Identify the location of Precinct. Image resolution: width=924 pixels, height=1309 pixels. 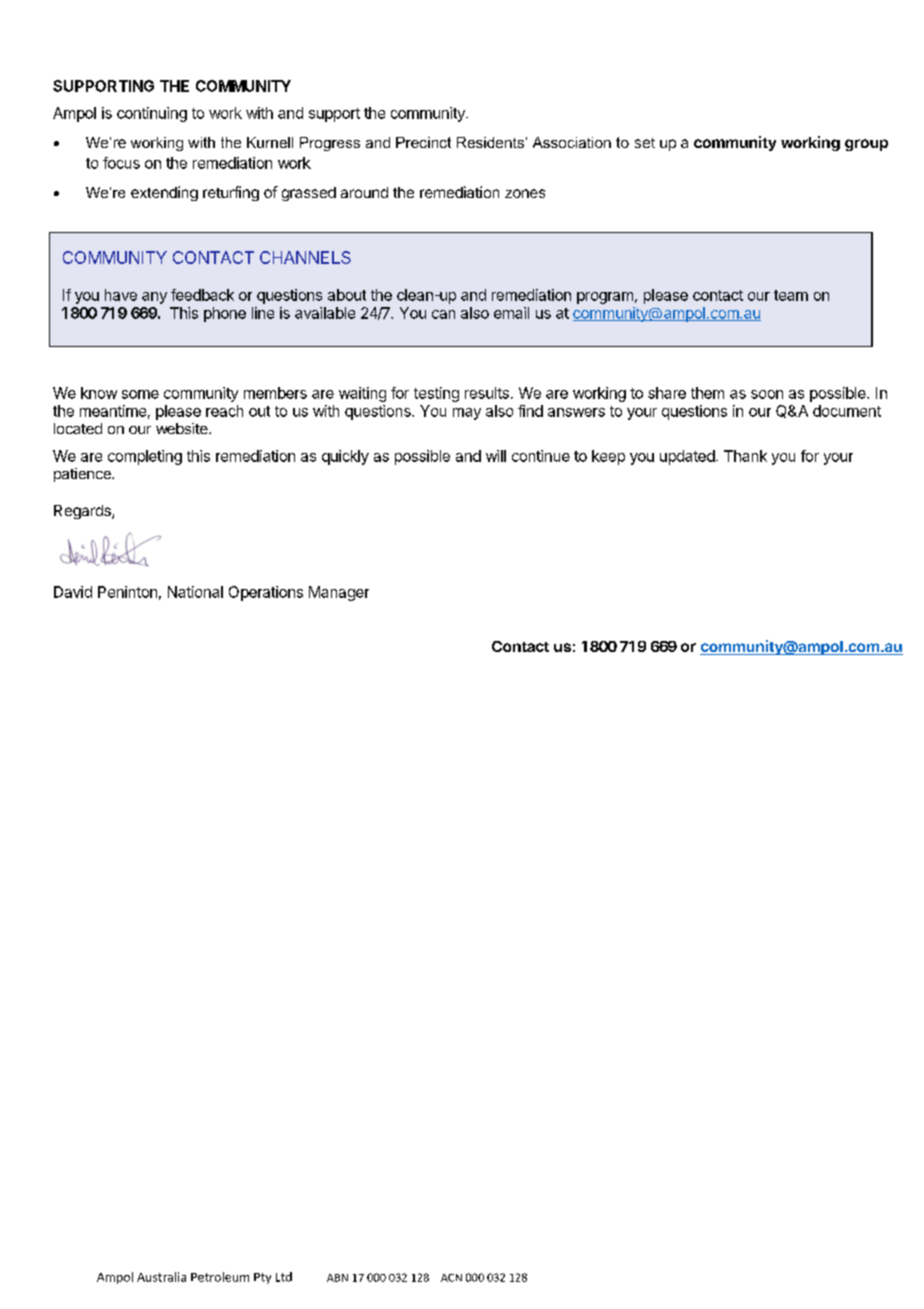
(423, 142).
